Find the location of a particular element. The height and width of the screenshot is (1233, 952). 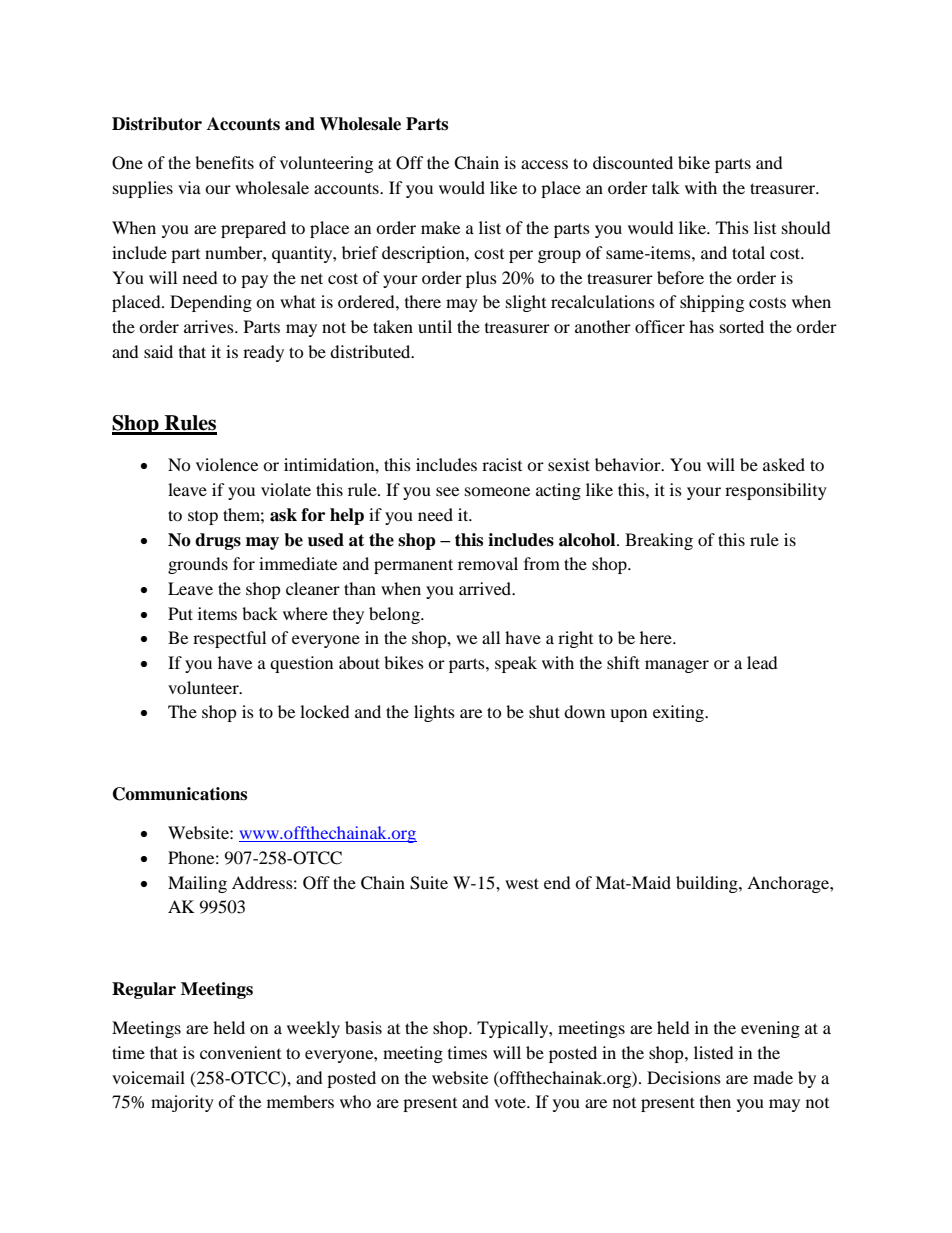

then is located at coordinates (715, 1101).
